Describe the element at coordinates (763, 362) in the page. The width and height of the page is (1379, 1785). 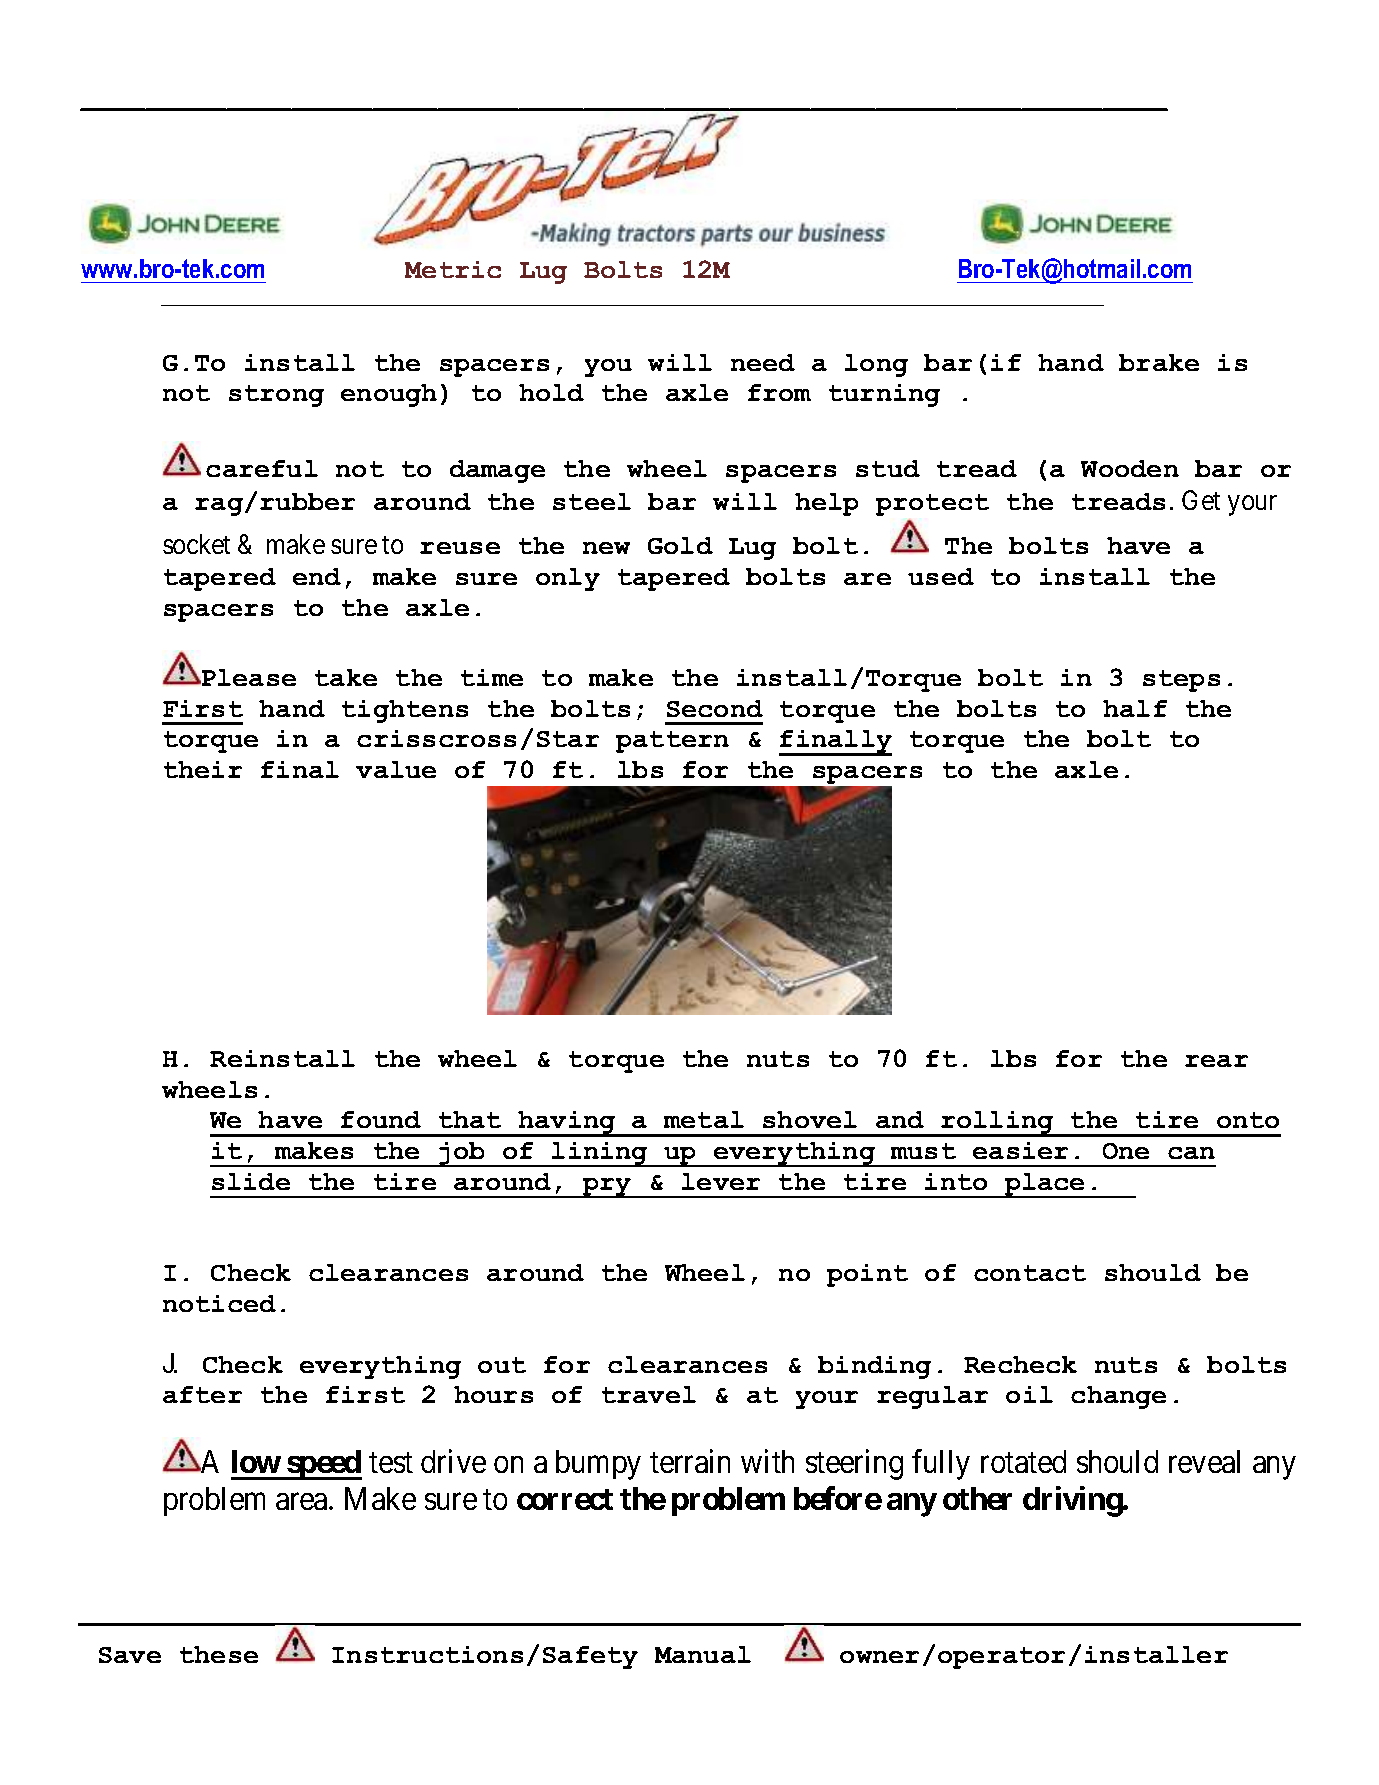
I see `need` at that location.
